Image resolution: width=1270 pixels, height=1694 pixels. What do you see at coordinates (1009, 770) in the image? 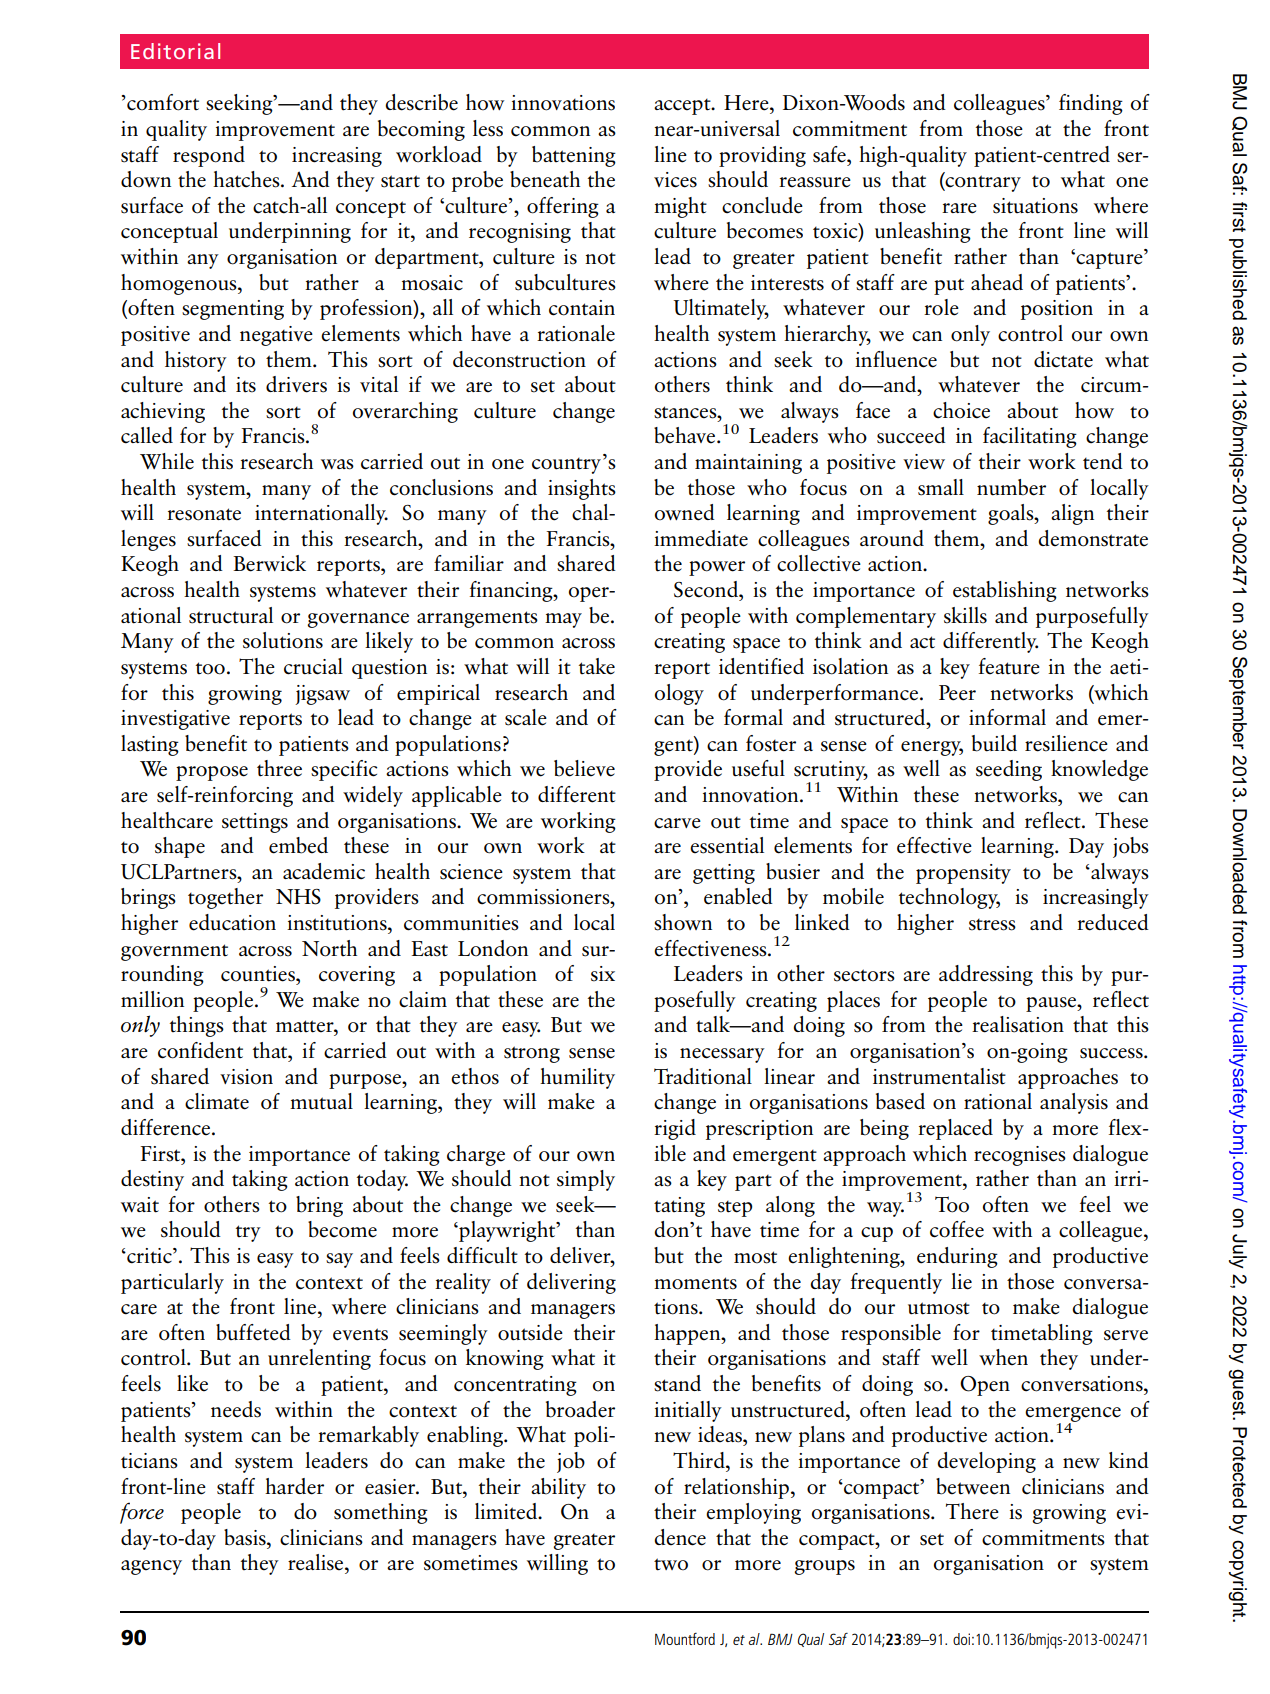
I see `seeding` at bounding box center [1009, 770].
